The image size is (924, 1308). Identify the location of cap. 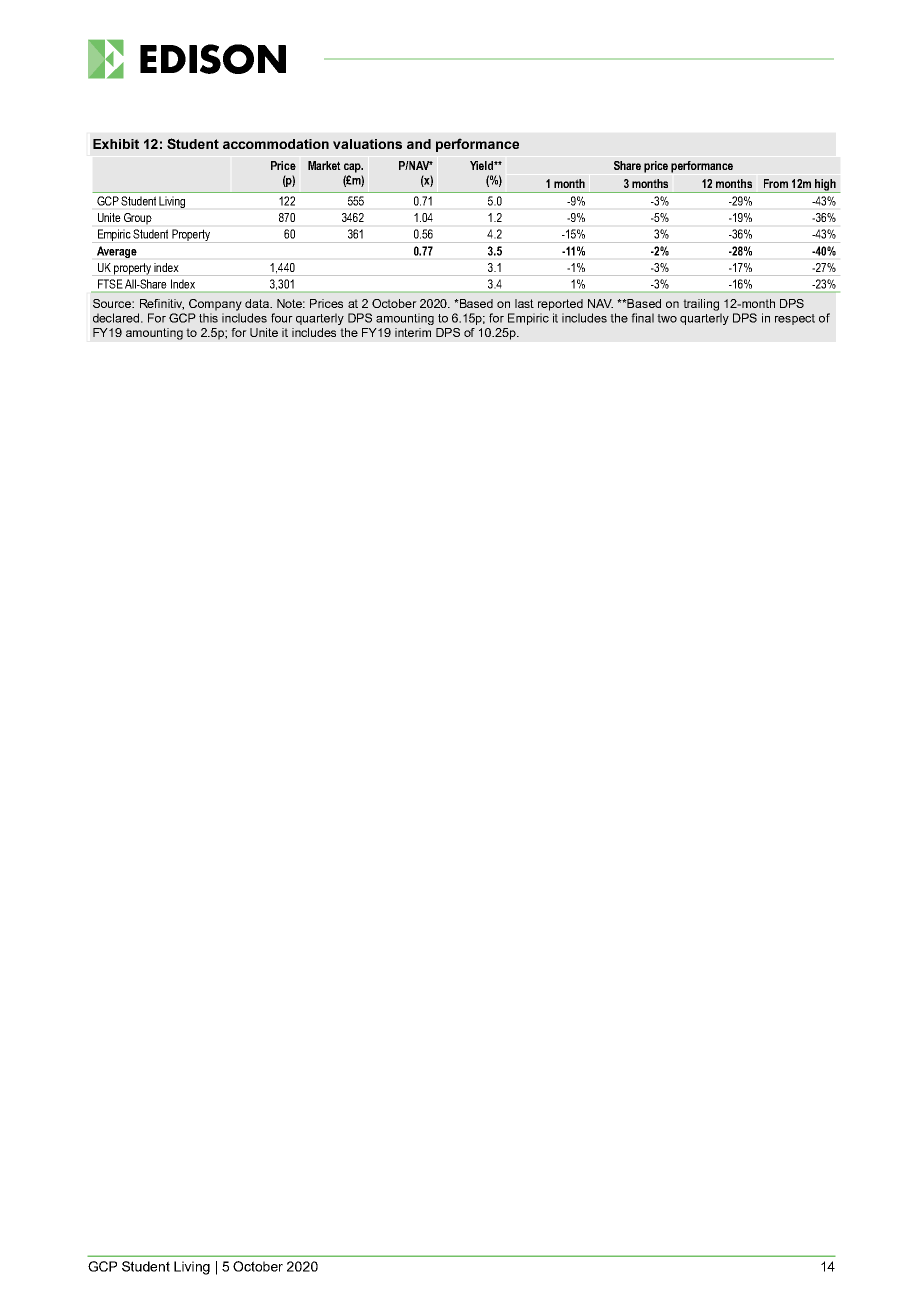
(353, 168).
